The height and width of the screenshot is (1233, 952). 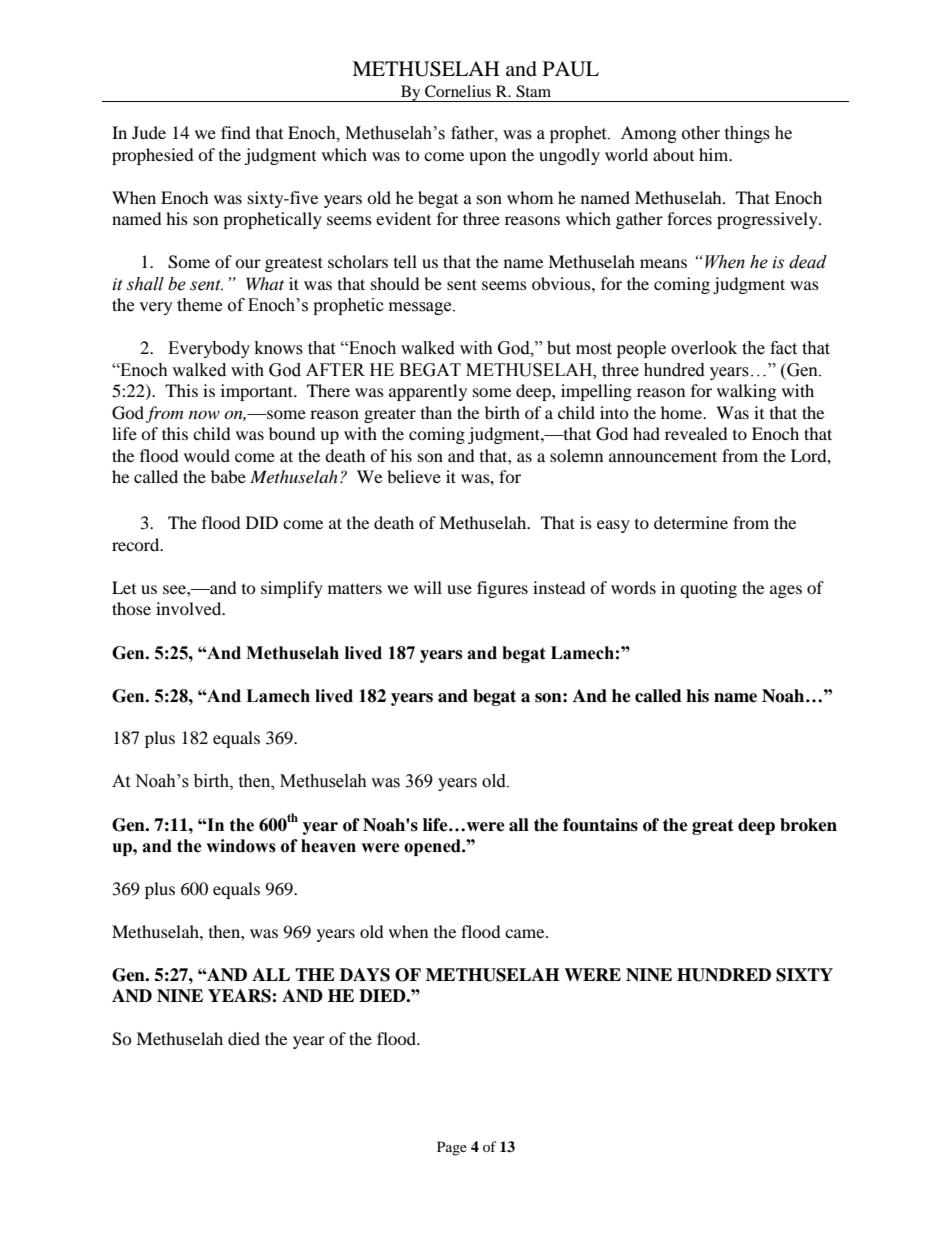 What do you see at coordinates (433, 847) in the screenshot?
I see `opened` at bounding box center [433, 847].
